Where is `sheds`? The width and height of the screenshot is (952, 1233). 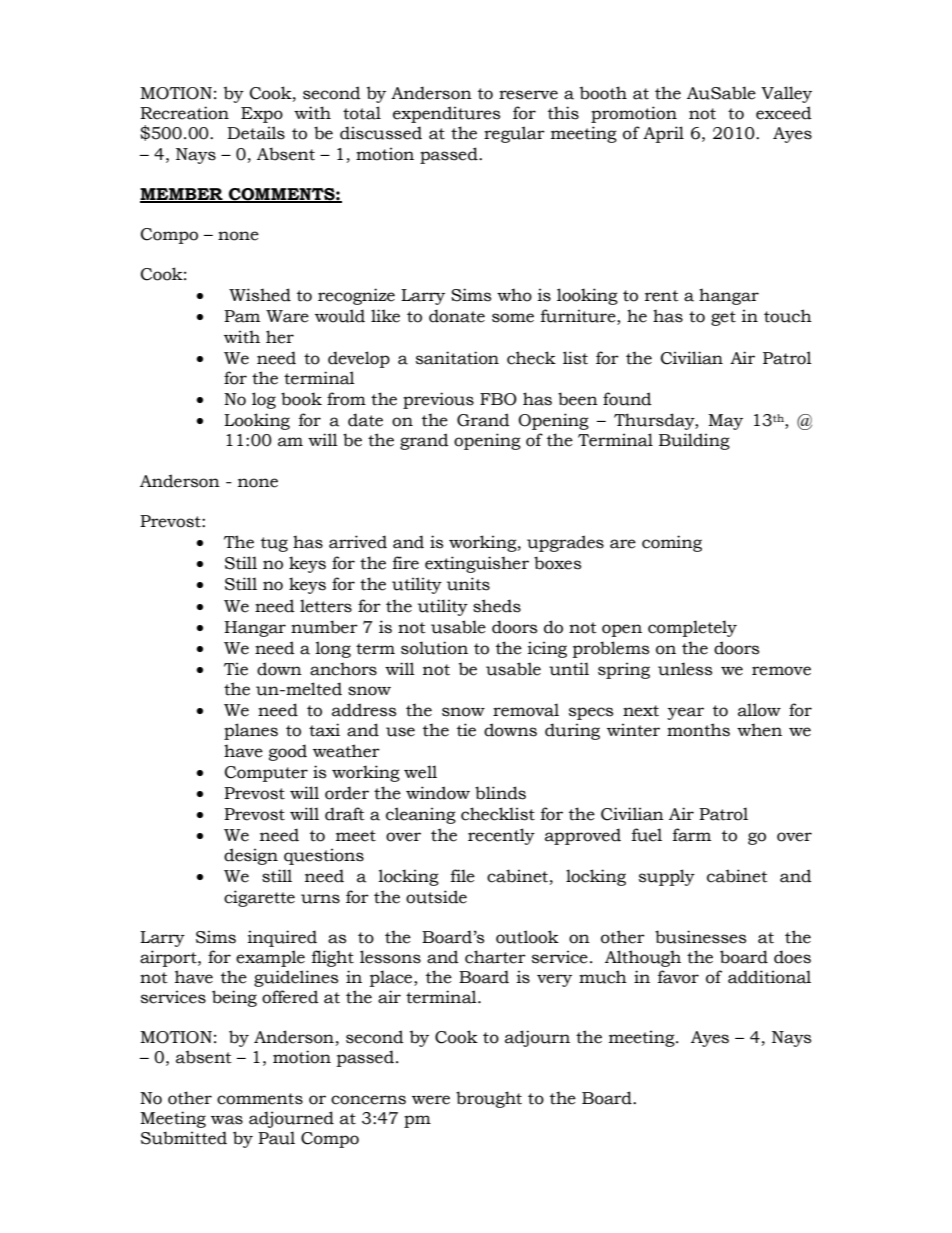
sheds is located at coordinates (497, 606).
